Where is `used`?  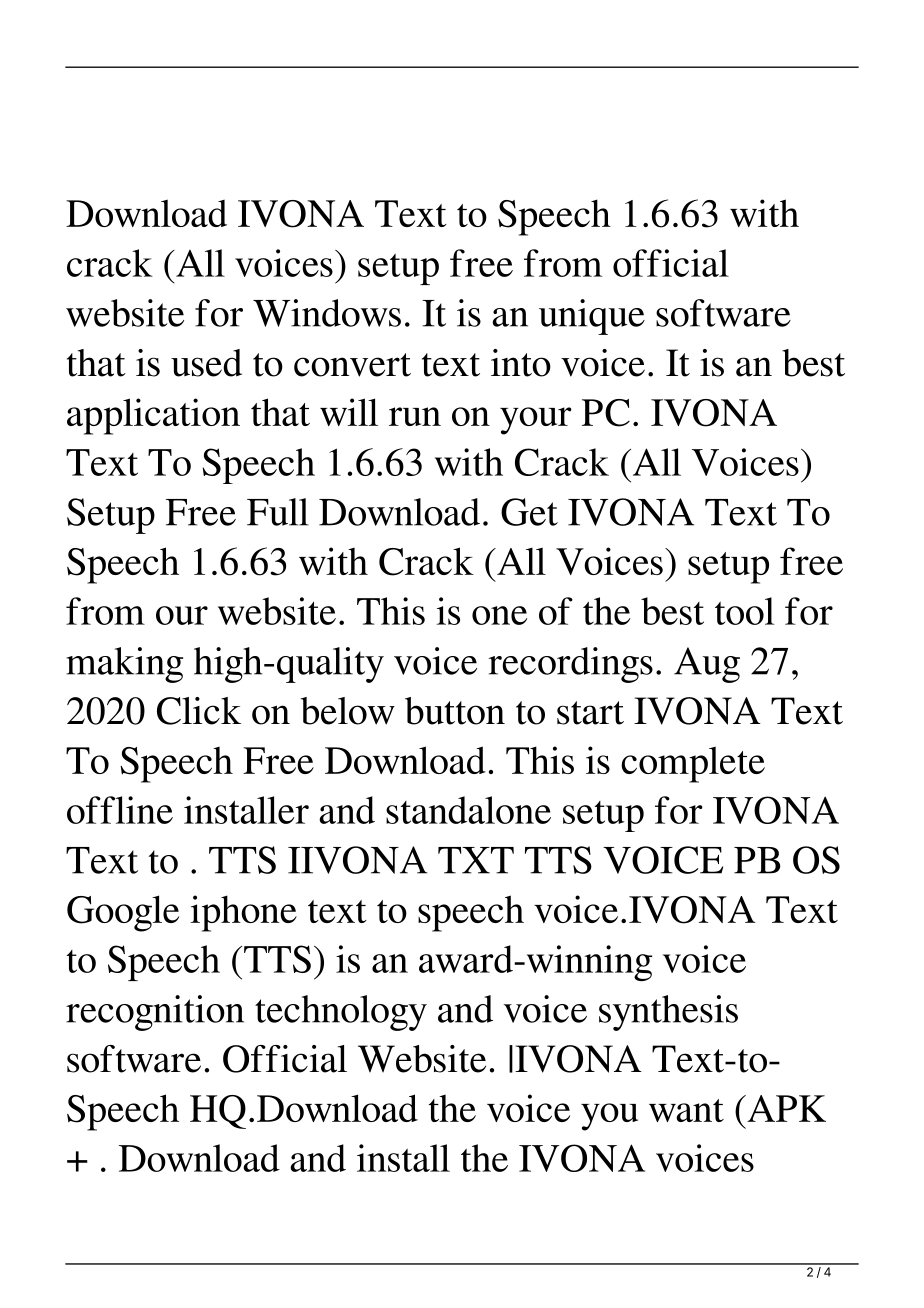 used is located at coordinates (206, 363).
